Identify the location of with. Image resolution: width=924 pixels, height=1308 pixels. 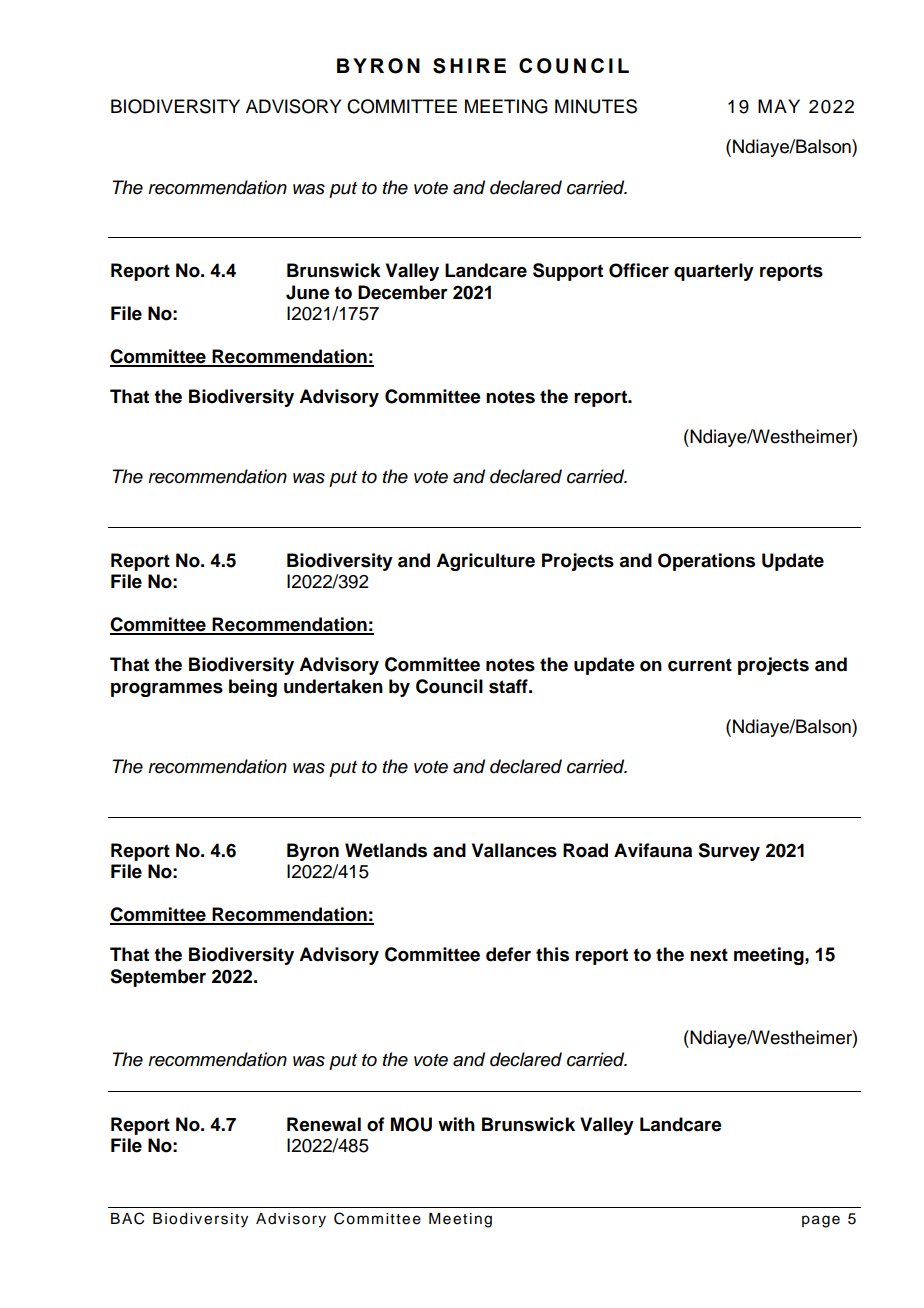
(456, 1124).
